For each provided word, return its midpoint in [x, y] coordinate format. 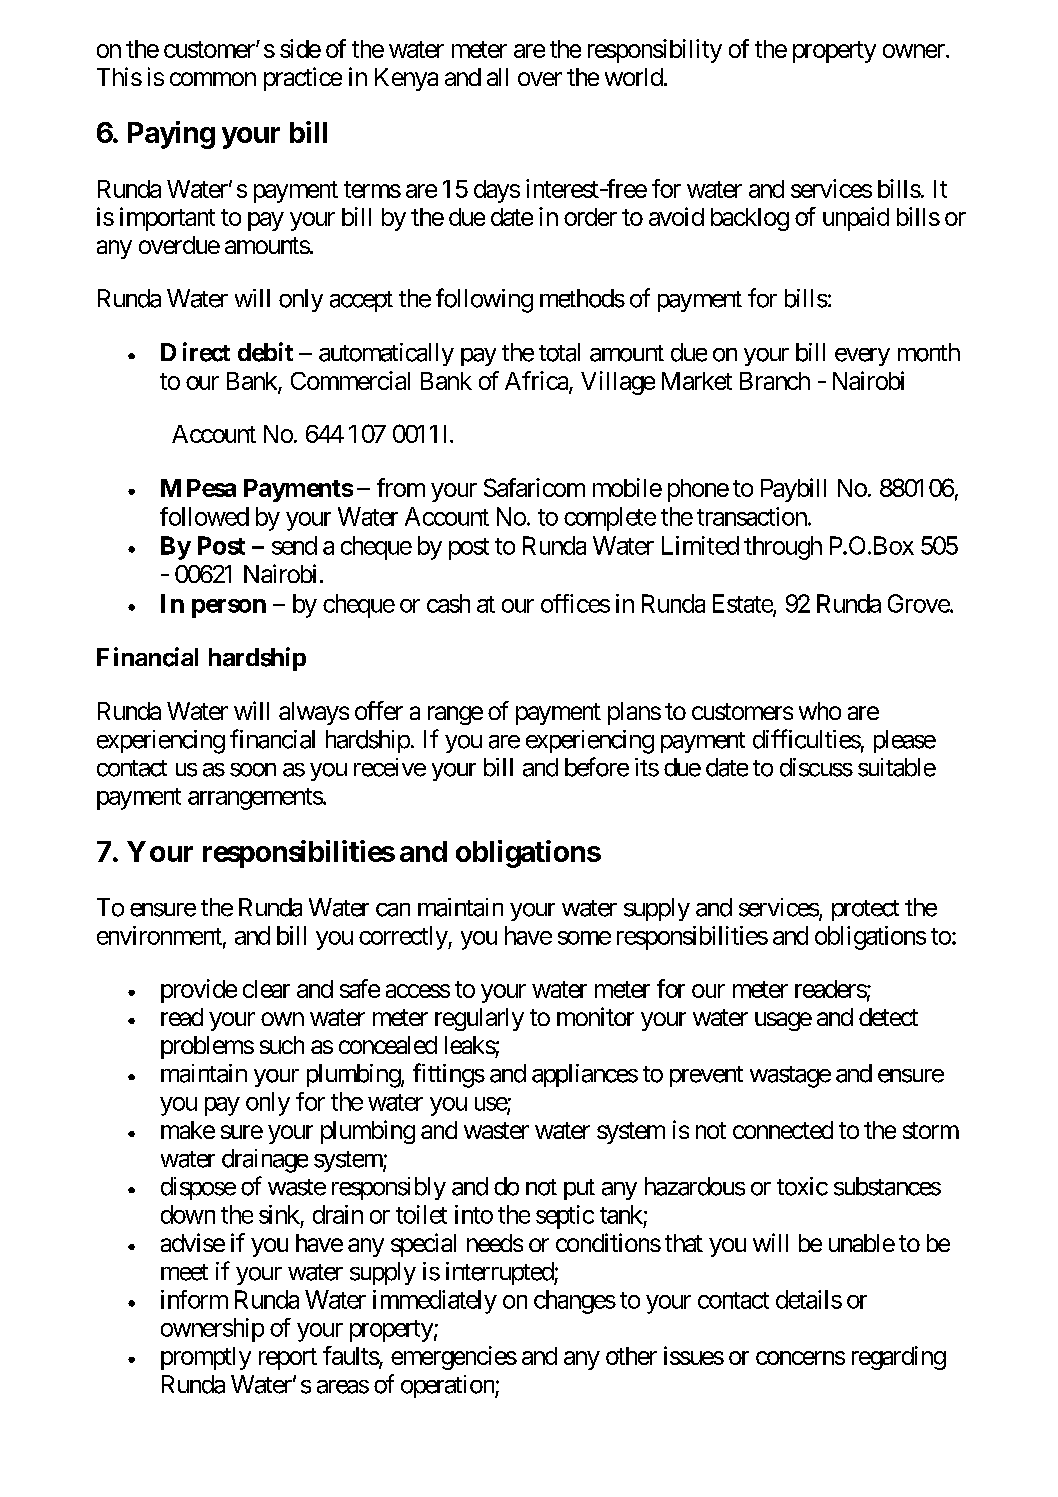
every [862, 357]
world [635, 77]
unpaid [856, 219]
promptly [206, 1358]
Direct [195, 352]
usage [783, 1021]
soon [253, 770]
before [597, 767]
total [559, 352]
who [820, 711]
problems [207, 1047]
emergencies [454, 1358]
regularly [479, 1019]
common [213, 79]
